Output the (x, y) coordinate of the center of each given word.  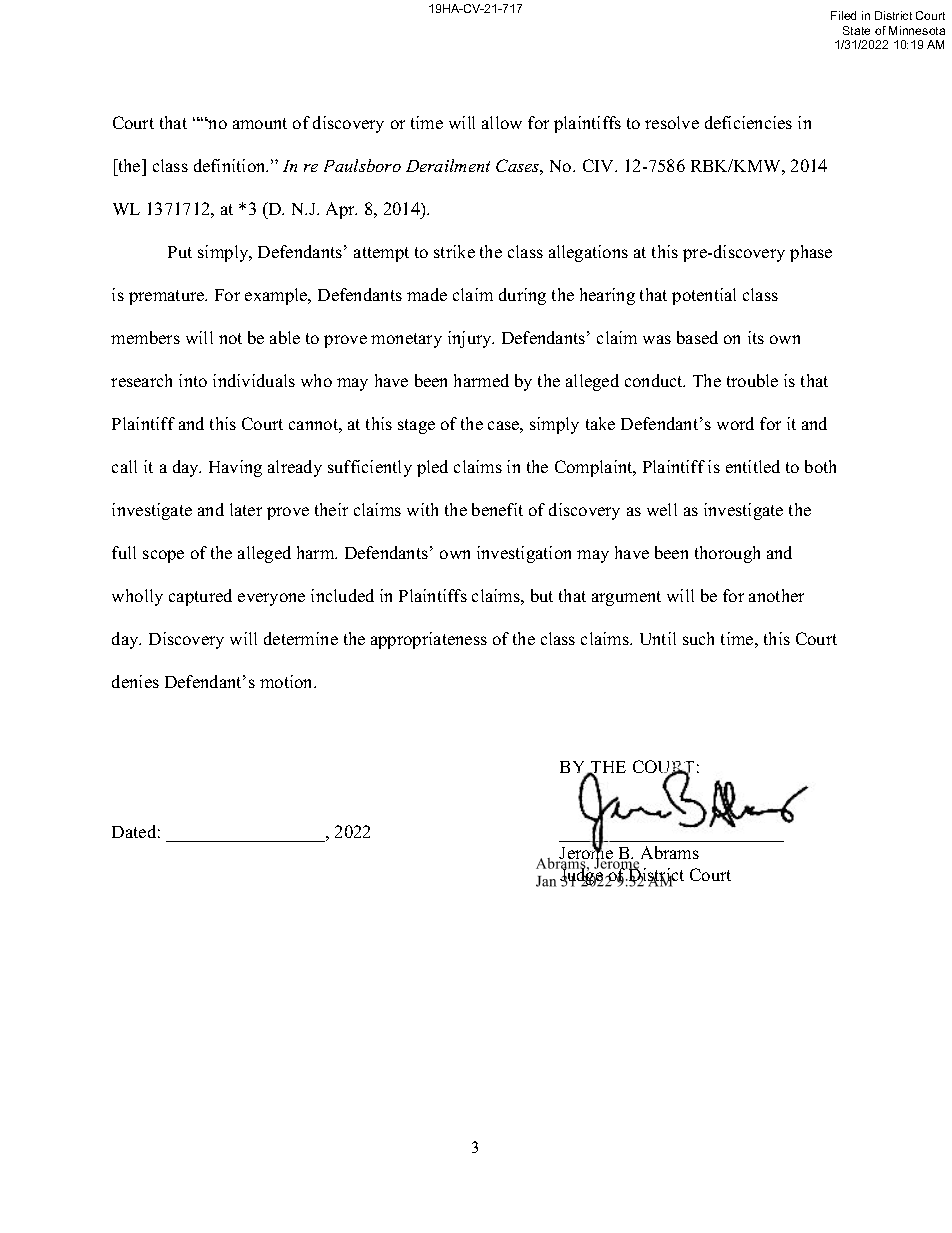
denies (135, 681)
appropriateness (429, 640)
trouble (752, 380)
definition (231, 165)
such (698, 638)
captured (200, 597)
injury (471, 339)
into (193, 380)
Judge (581, 876)
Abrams (670, 852)
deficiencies (748, 122)
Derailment (448, 165)
